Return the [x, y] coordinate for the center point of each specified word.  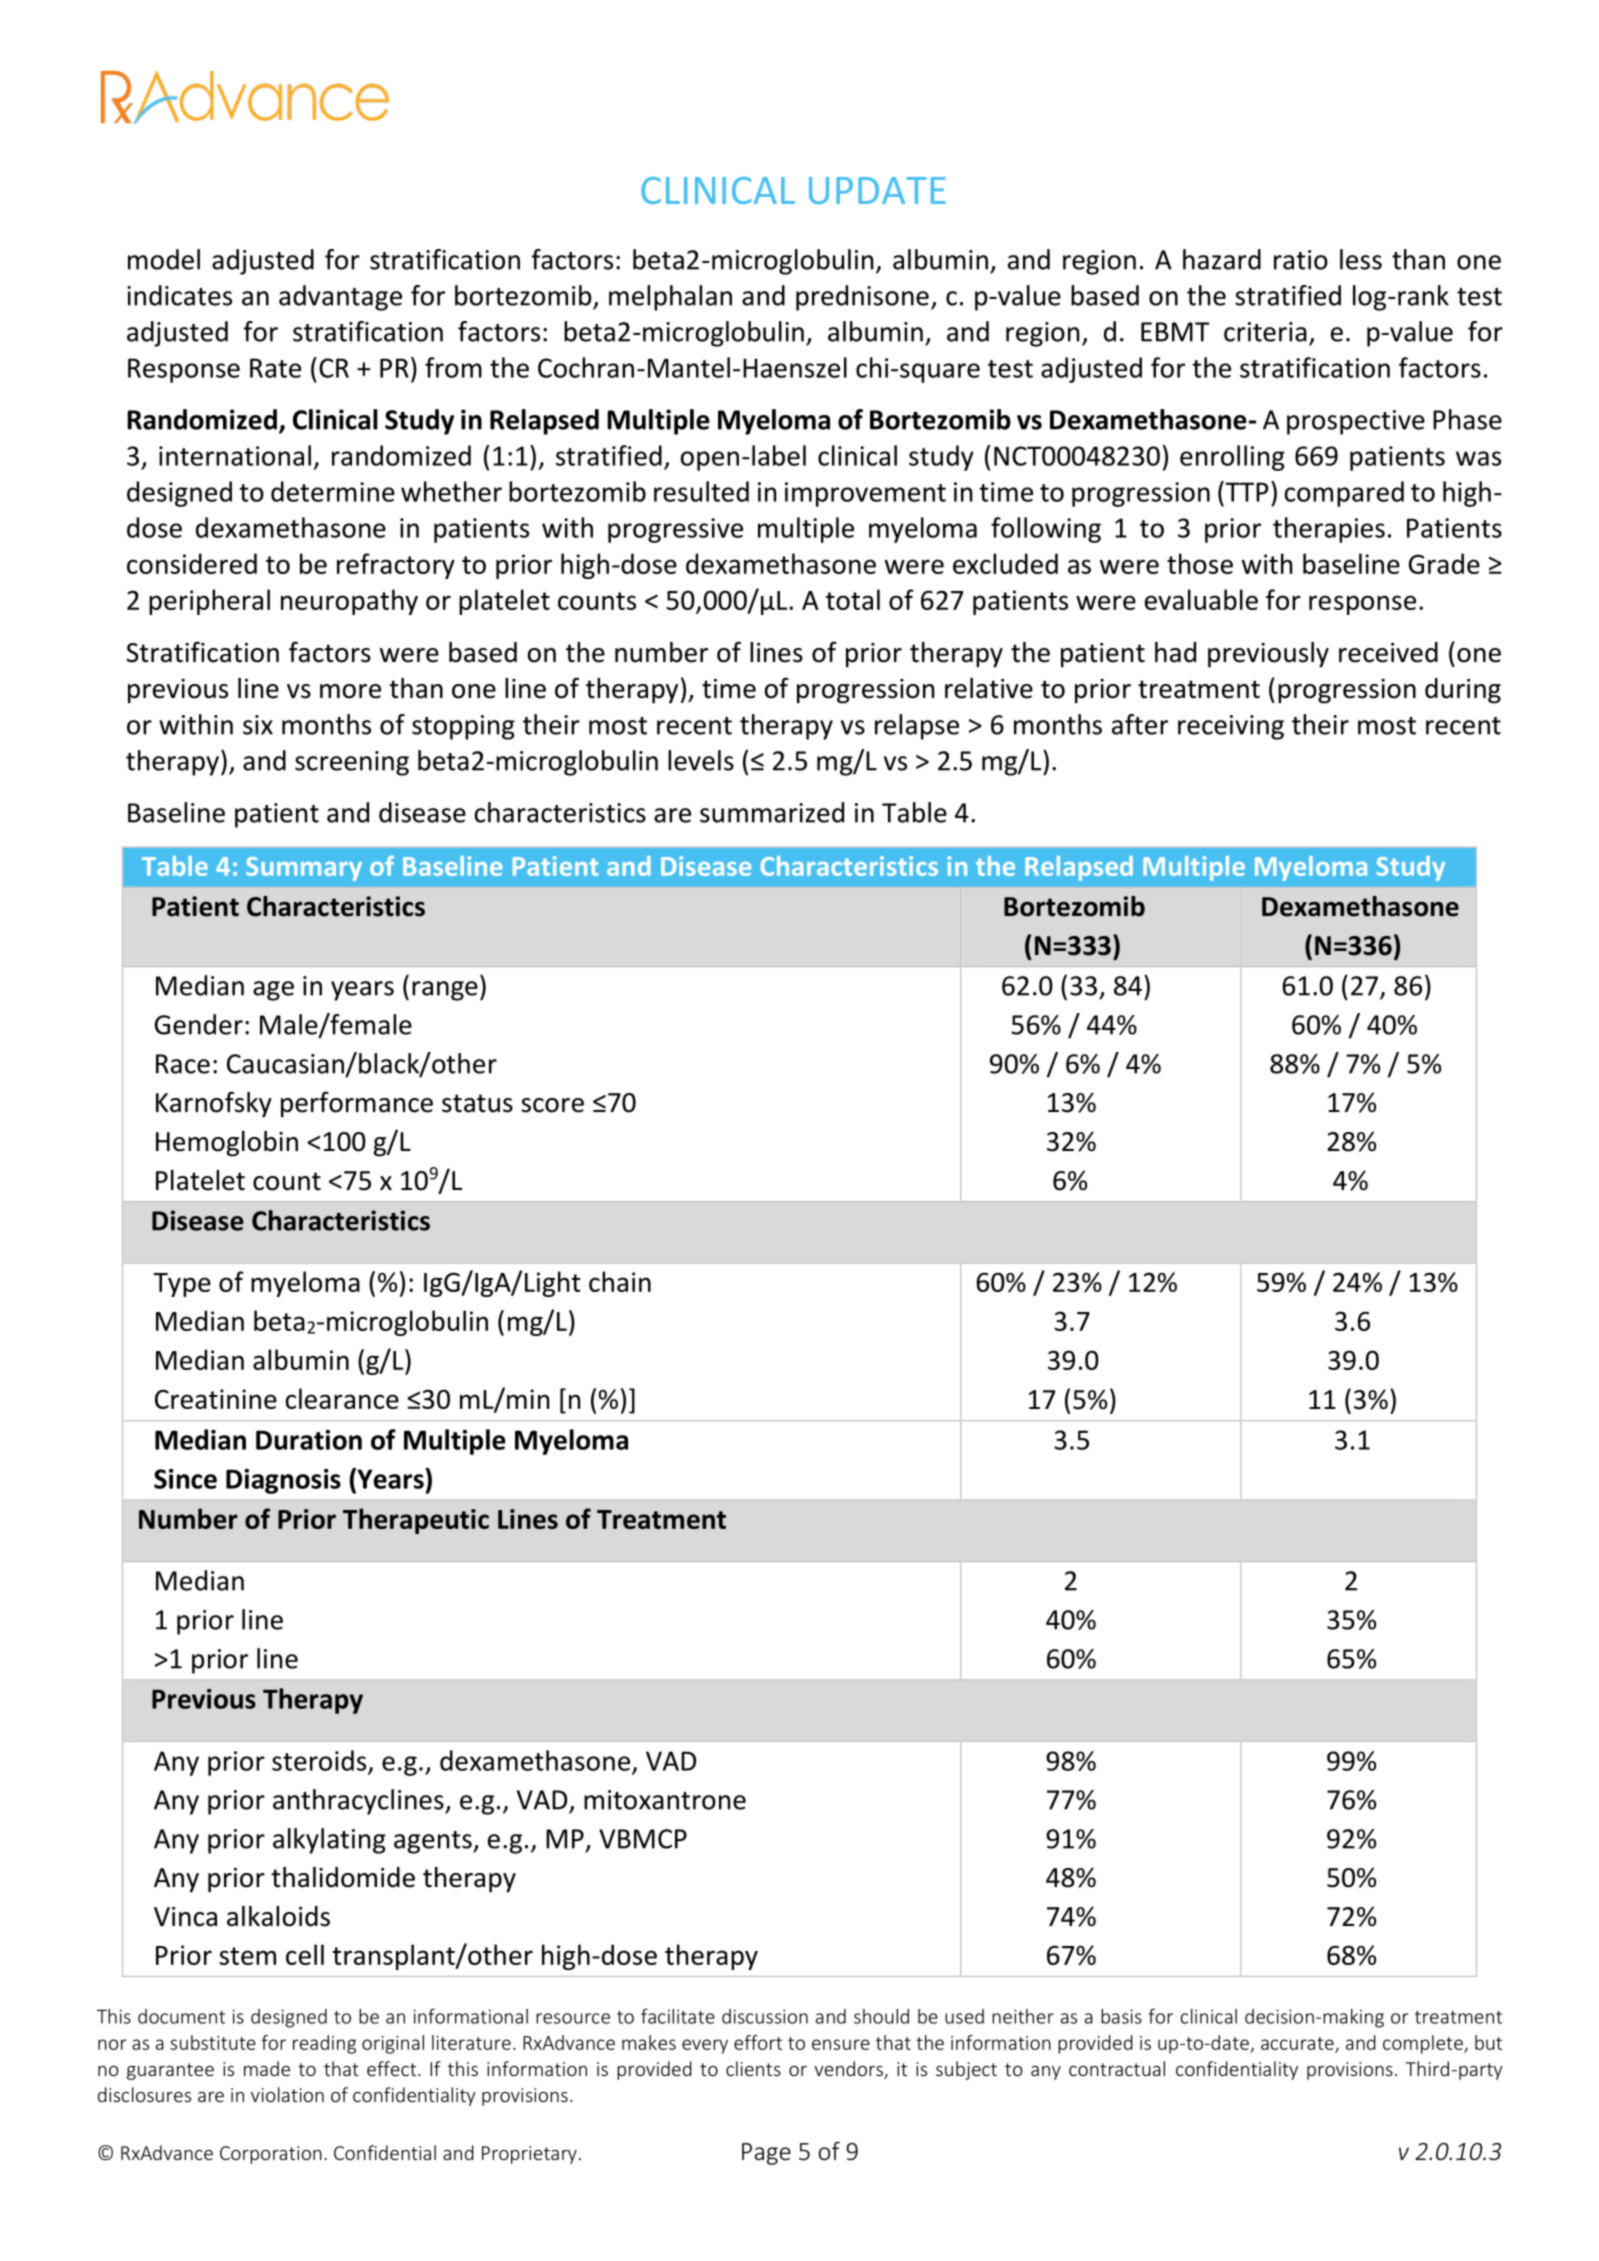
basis [1121, 2016]
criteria [1265, 332]
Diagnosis [283, 1481]
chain [620, 1281]
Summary [304, 869]
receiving [1231, 727]
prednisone [862, 298]
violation [287, 2094]
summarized [772, 812]
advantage [340, 298]
